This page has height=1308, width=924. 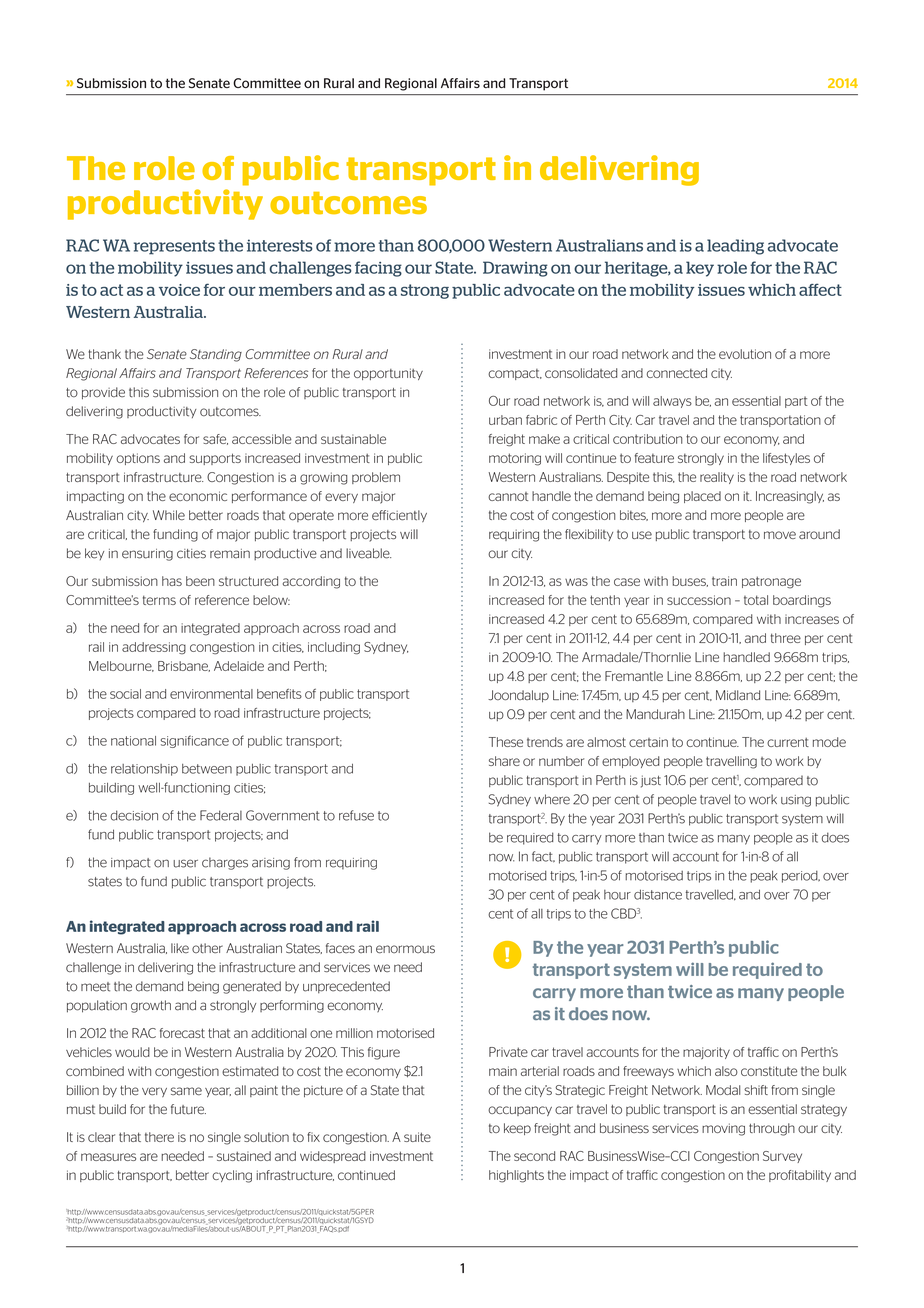 What do you see at coordinates (543, 856) in the page?
I see `fact` at bounding box center [543, 856].
